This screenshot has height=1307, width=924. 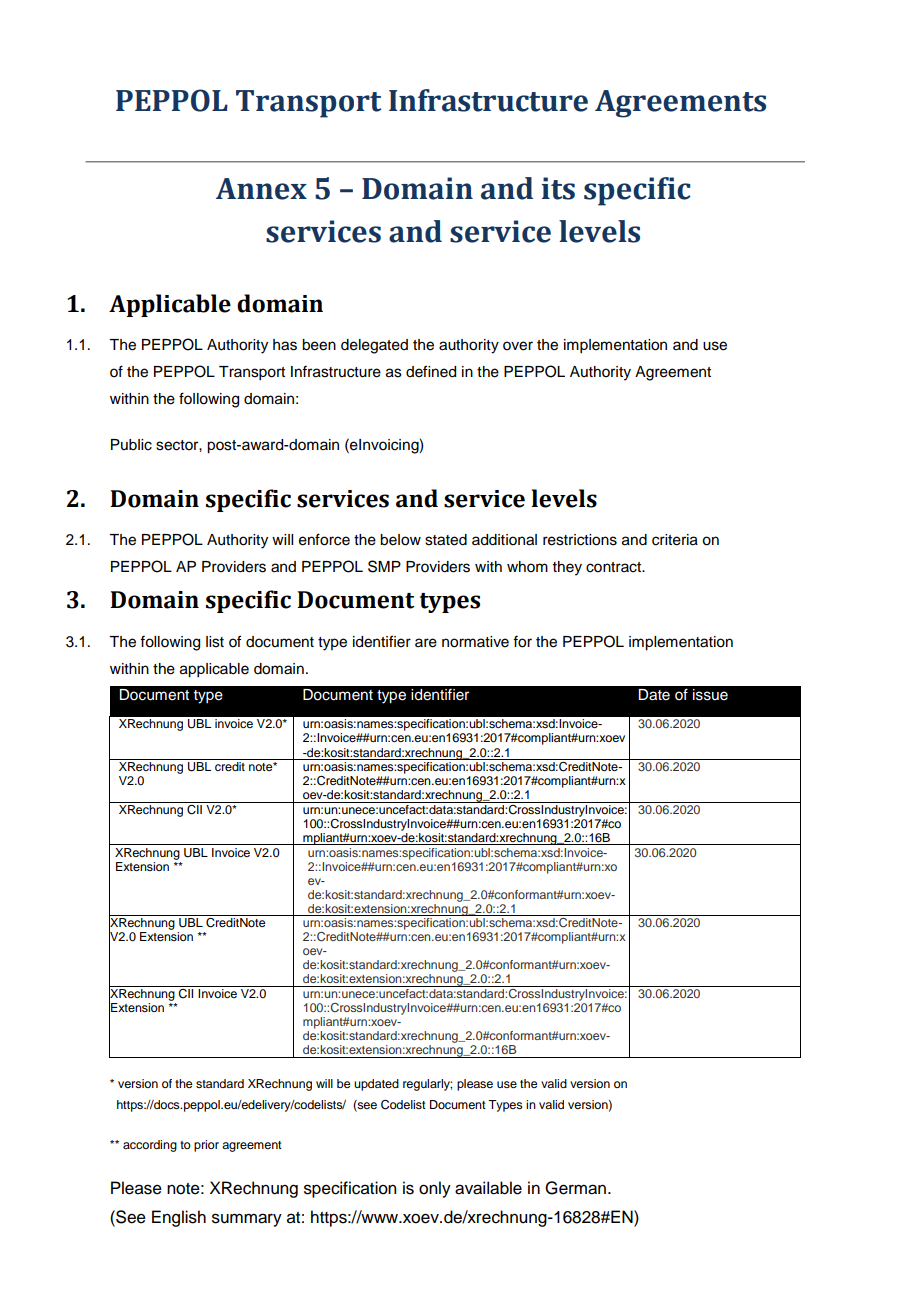 I want to click on enforce, so click(x=324, y=539).
